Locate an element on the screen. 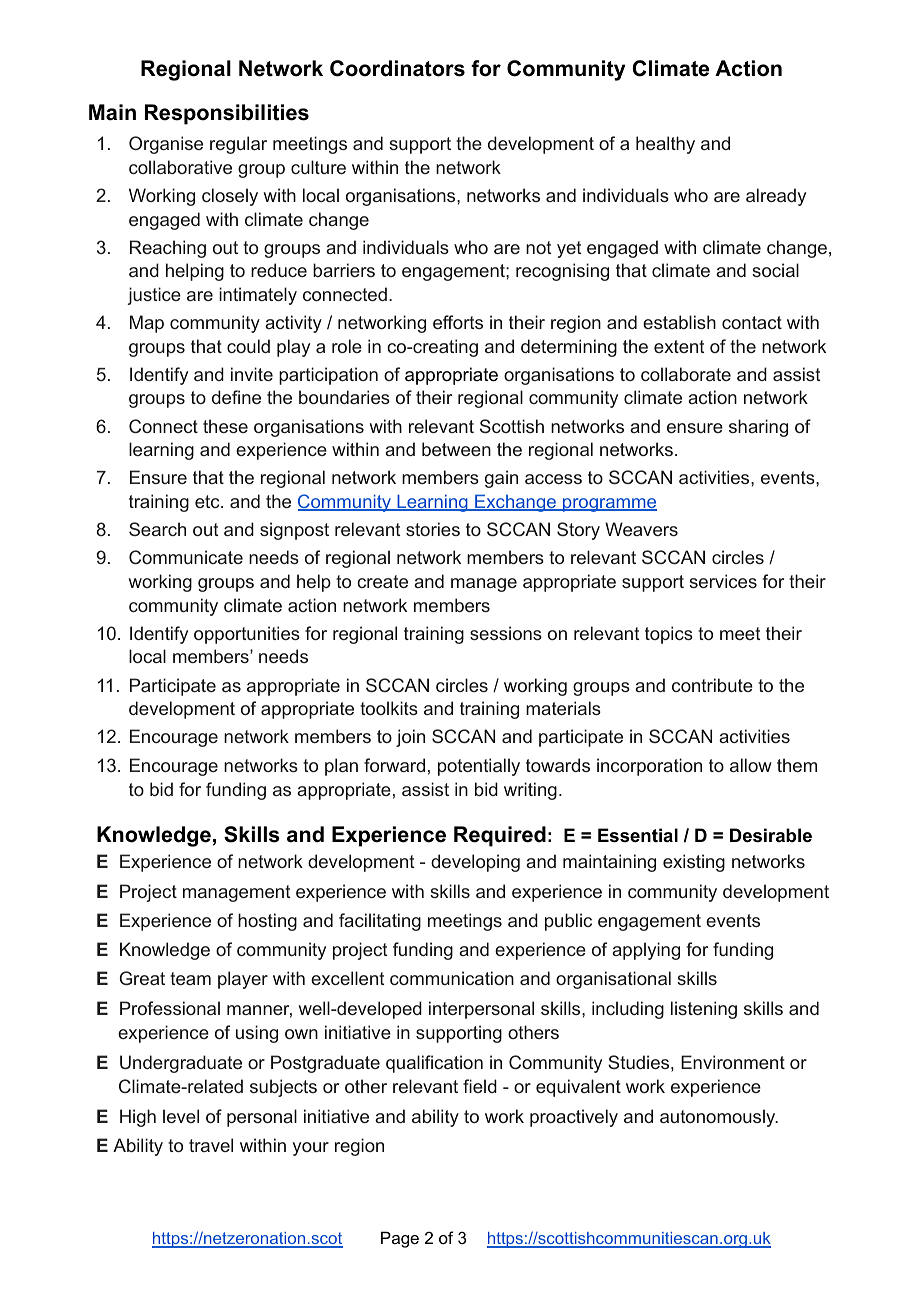  Responsibilities is located at coordinates (227, 114).
